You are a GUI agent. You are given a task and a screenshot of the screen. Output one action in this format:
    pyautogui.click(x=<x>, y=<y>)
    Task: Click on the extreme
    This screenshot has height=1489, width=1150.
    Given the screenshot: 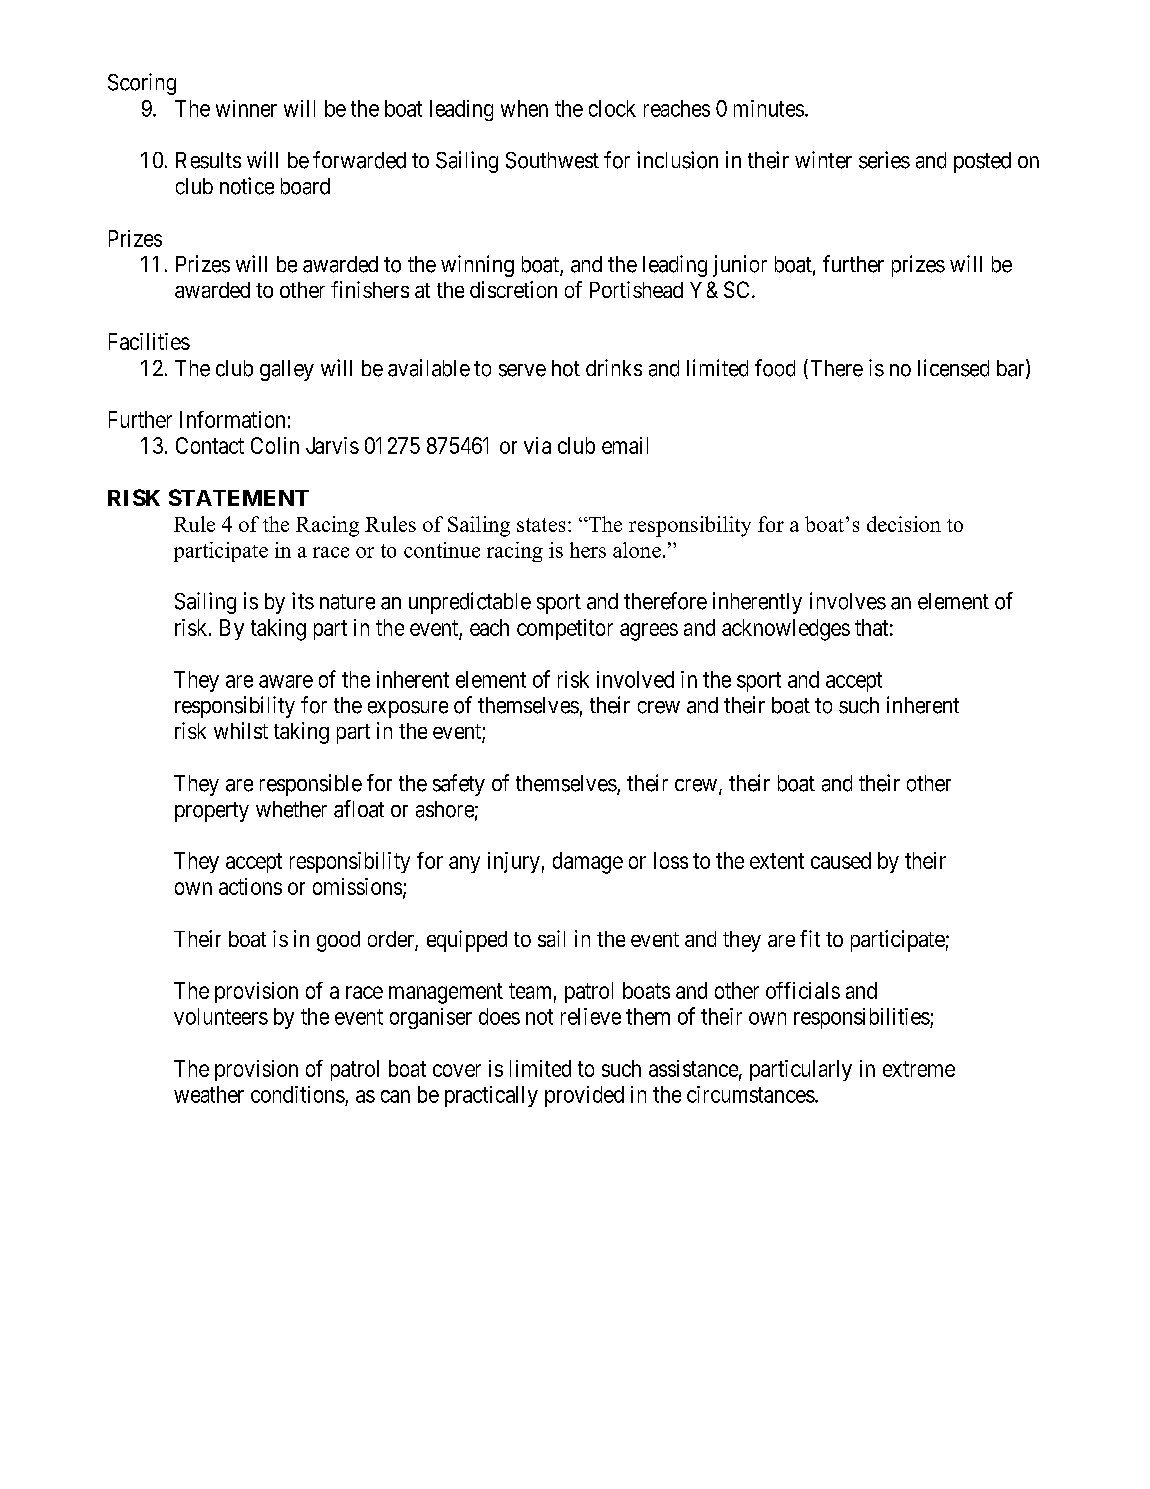 What is the action you would take?
    pyautogui.click(x=919, y=1069)
